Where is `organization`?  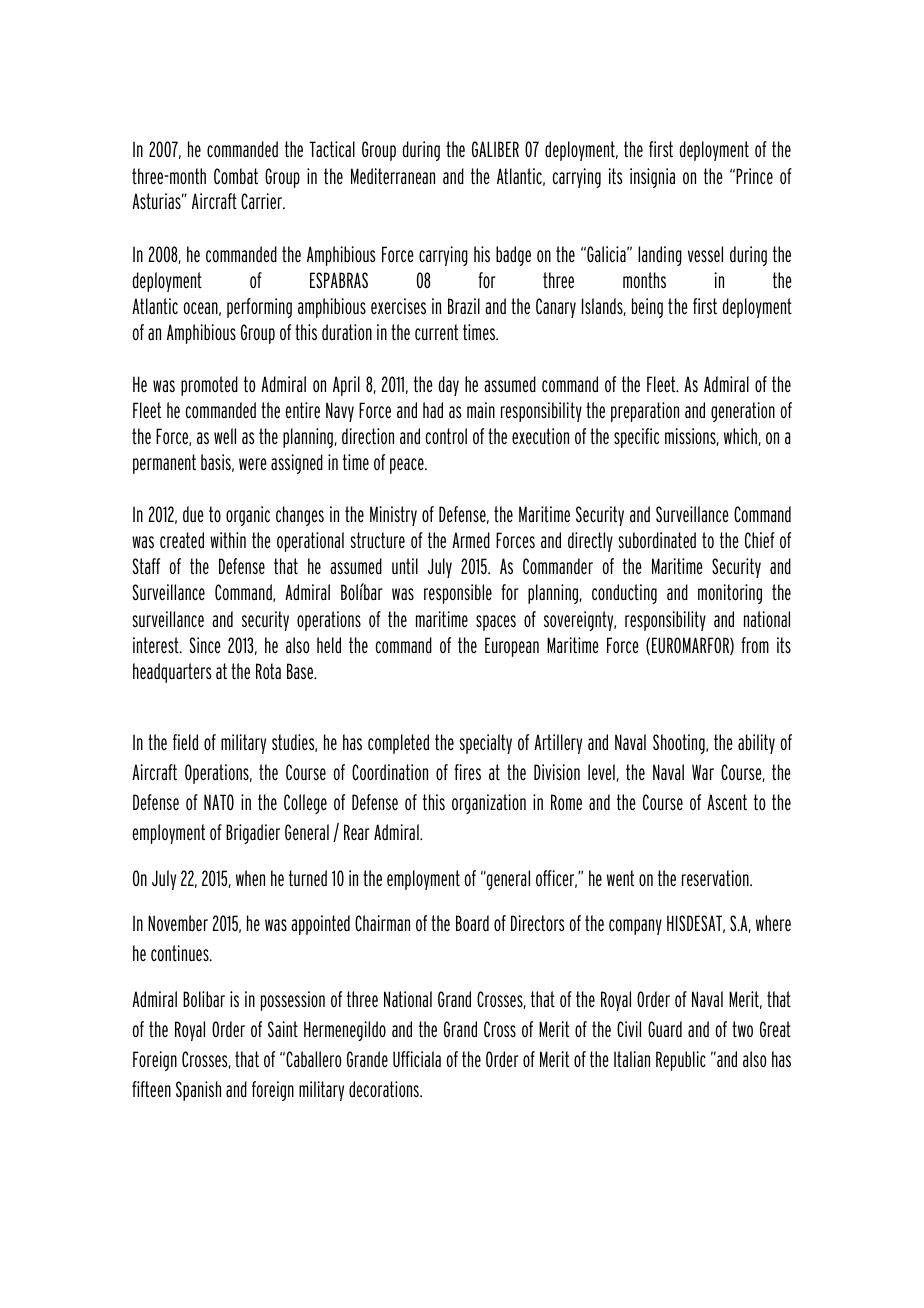 organization is located at coordinates (489, 804).
